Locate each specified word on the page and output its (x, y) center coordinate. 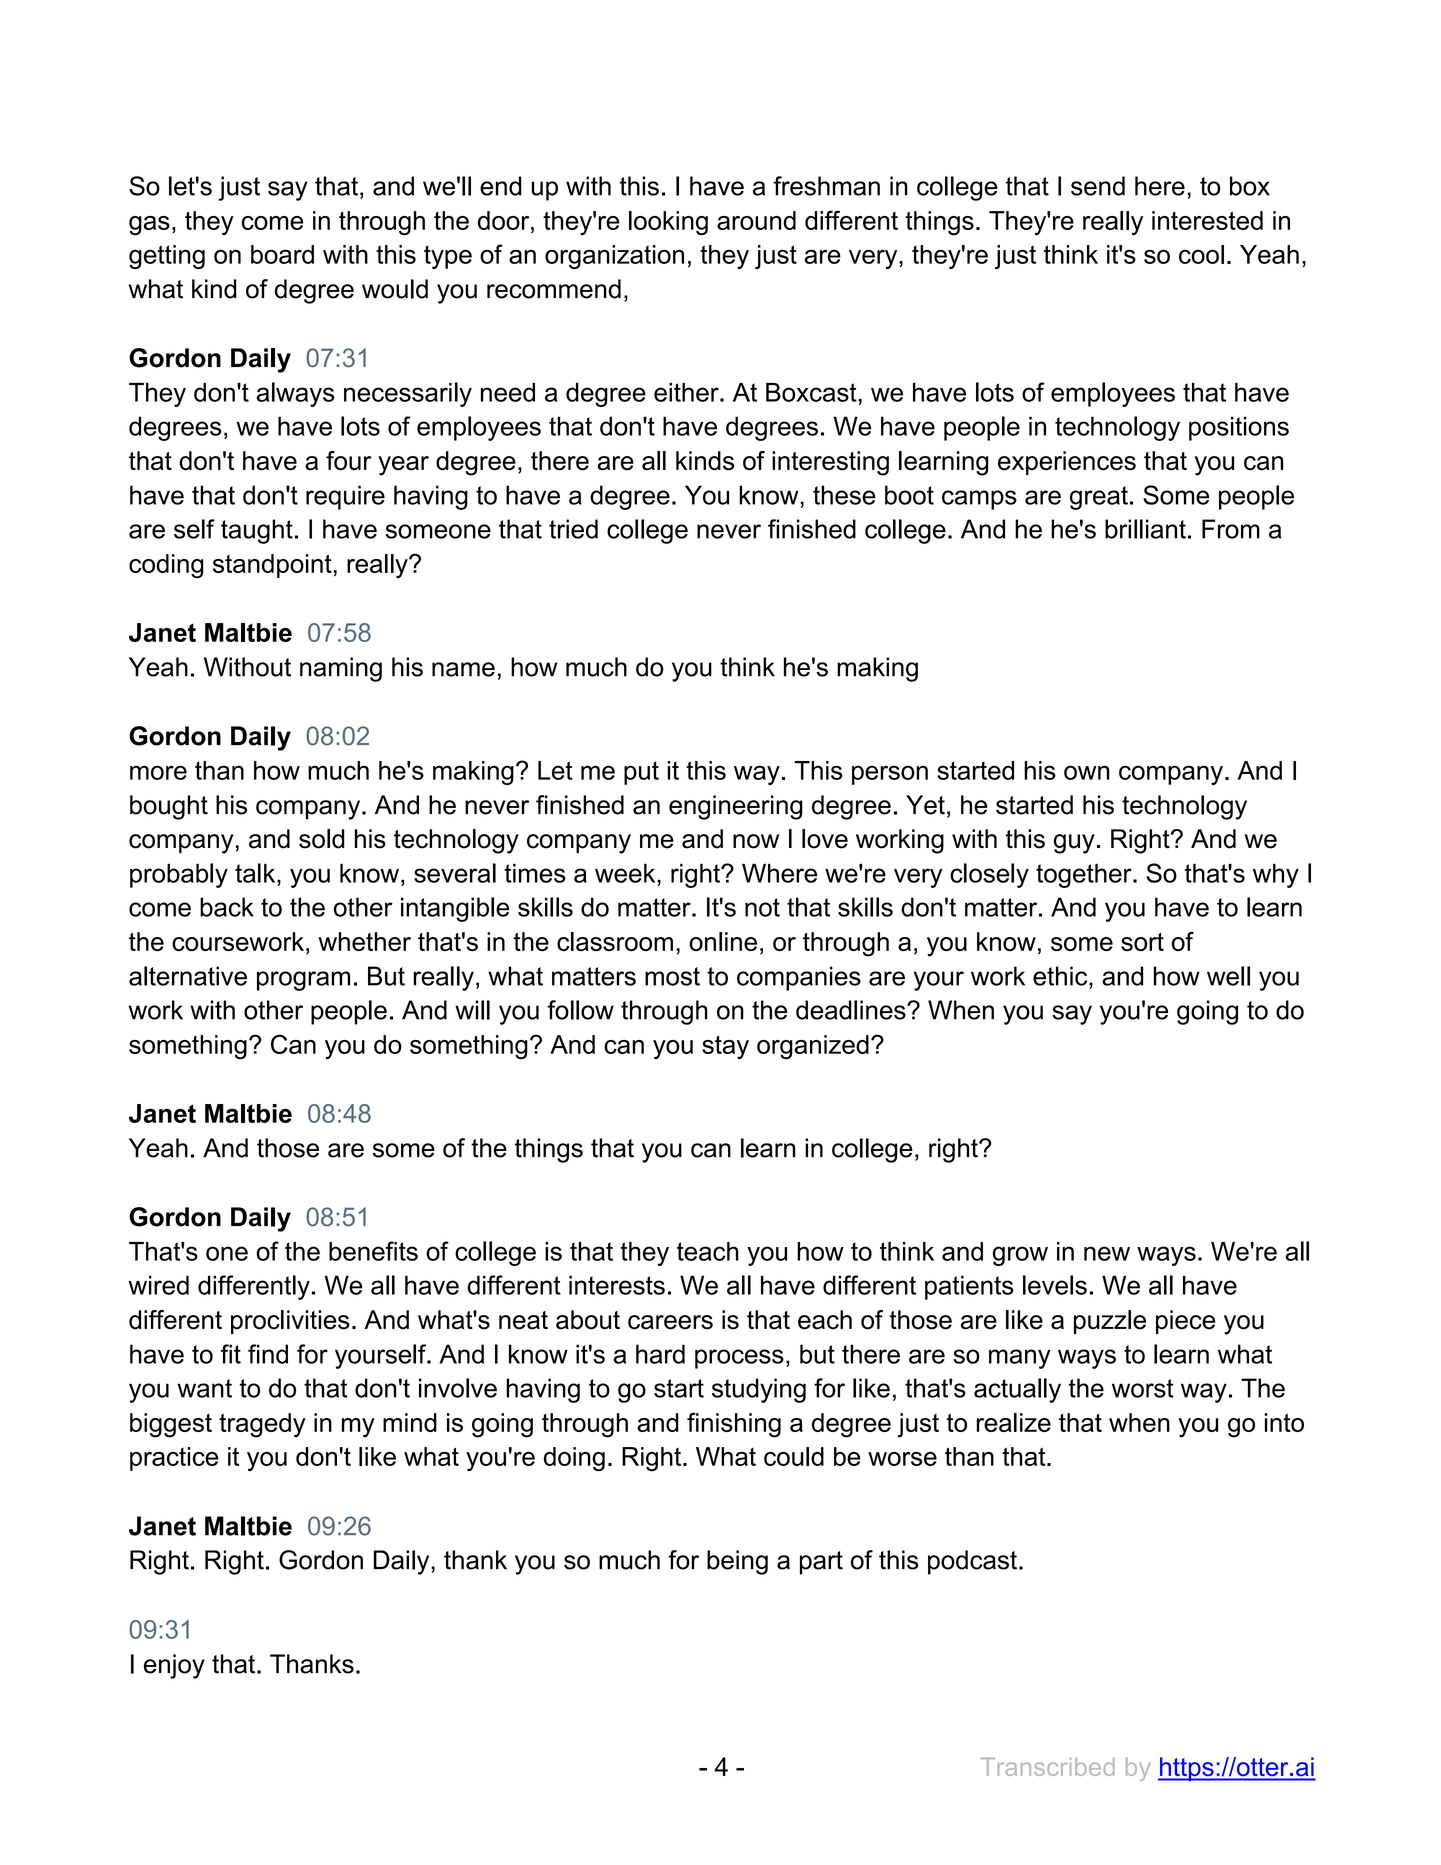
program (303, 981)
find (268, 1354)
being (737, 1562)
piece (1185, 1322)
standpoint (272, 566)
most (672, 976)
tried (573, 529)
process (739, 1359)
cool (1201, 254)
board (282, 254)
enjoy (174, 1666)
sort (1142, 942)
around (756, 220)
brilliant (1145, 529)
